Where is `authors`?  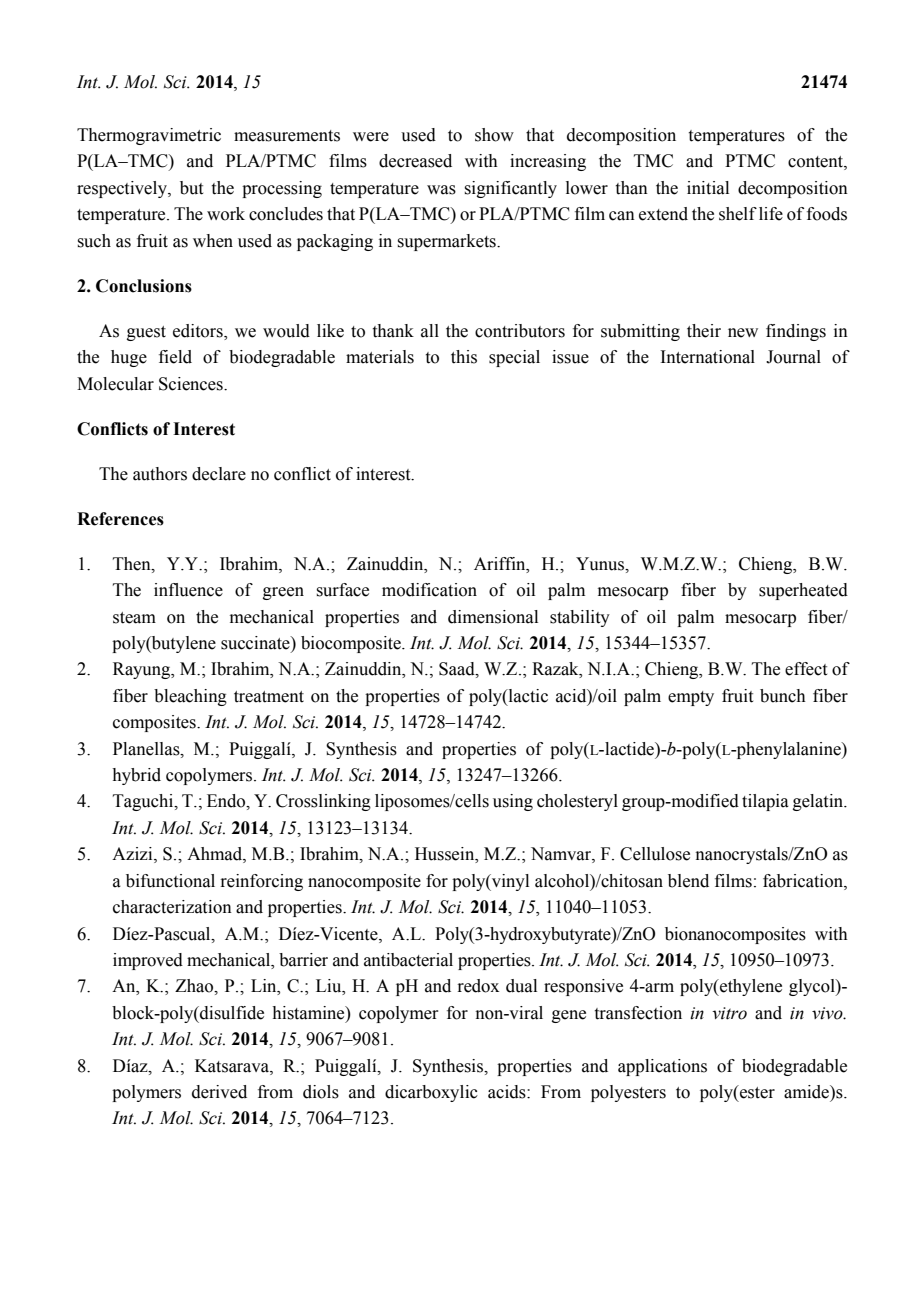 authors is located at coordinates (160, 474).
